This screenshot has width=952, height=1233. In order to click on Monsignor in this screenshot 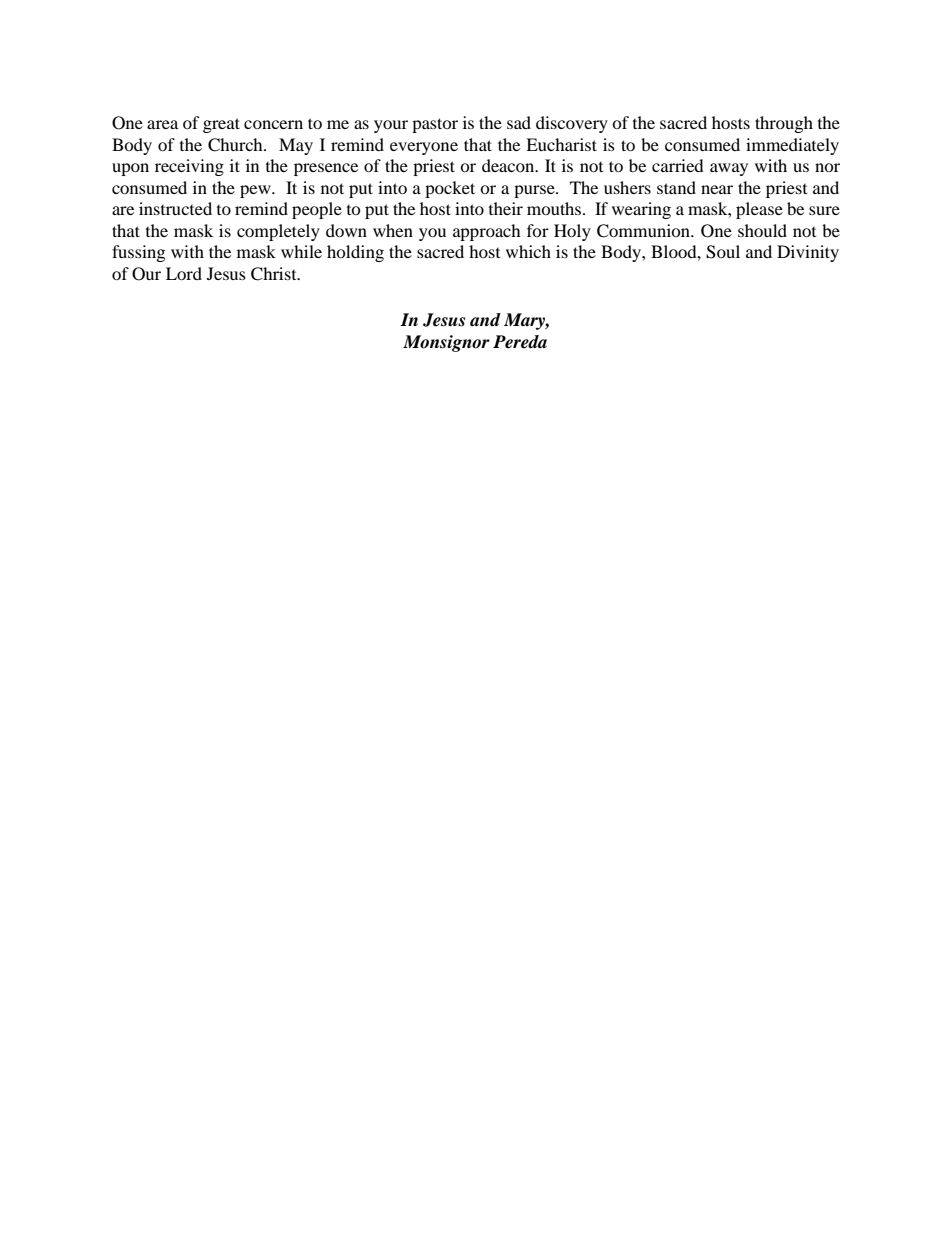, I will do `click(446, 343)`.
